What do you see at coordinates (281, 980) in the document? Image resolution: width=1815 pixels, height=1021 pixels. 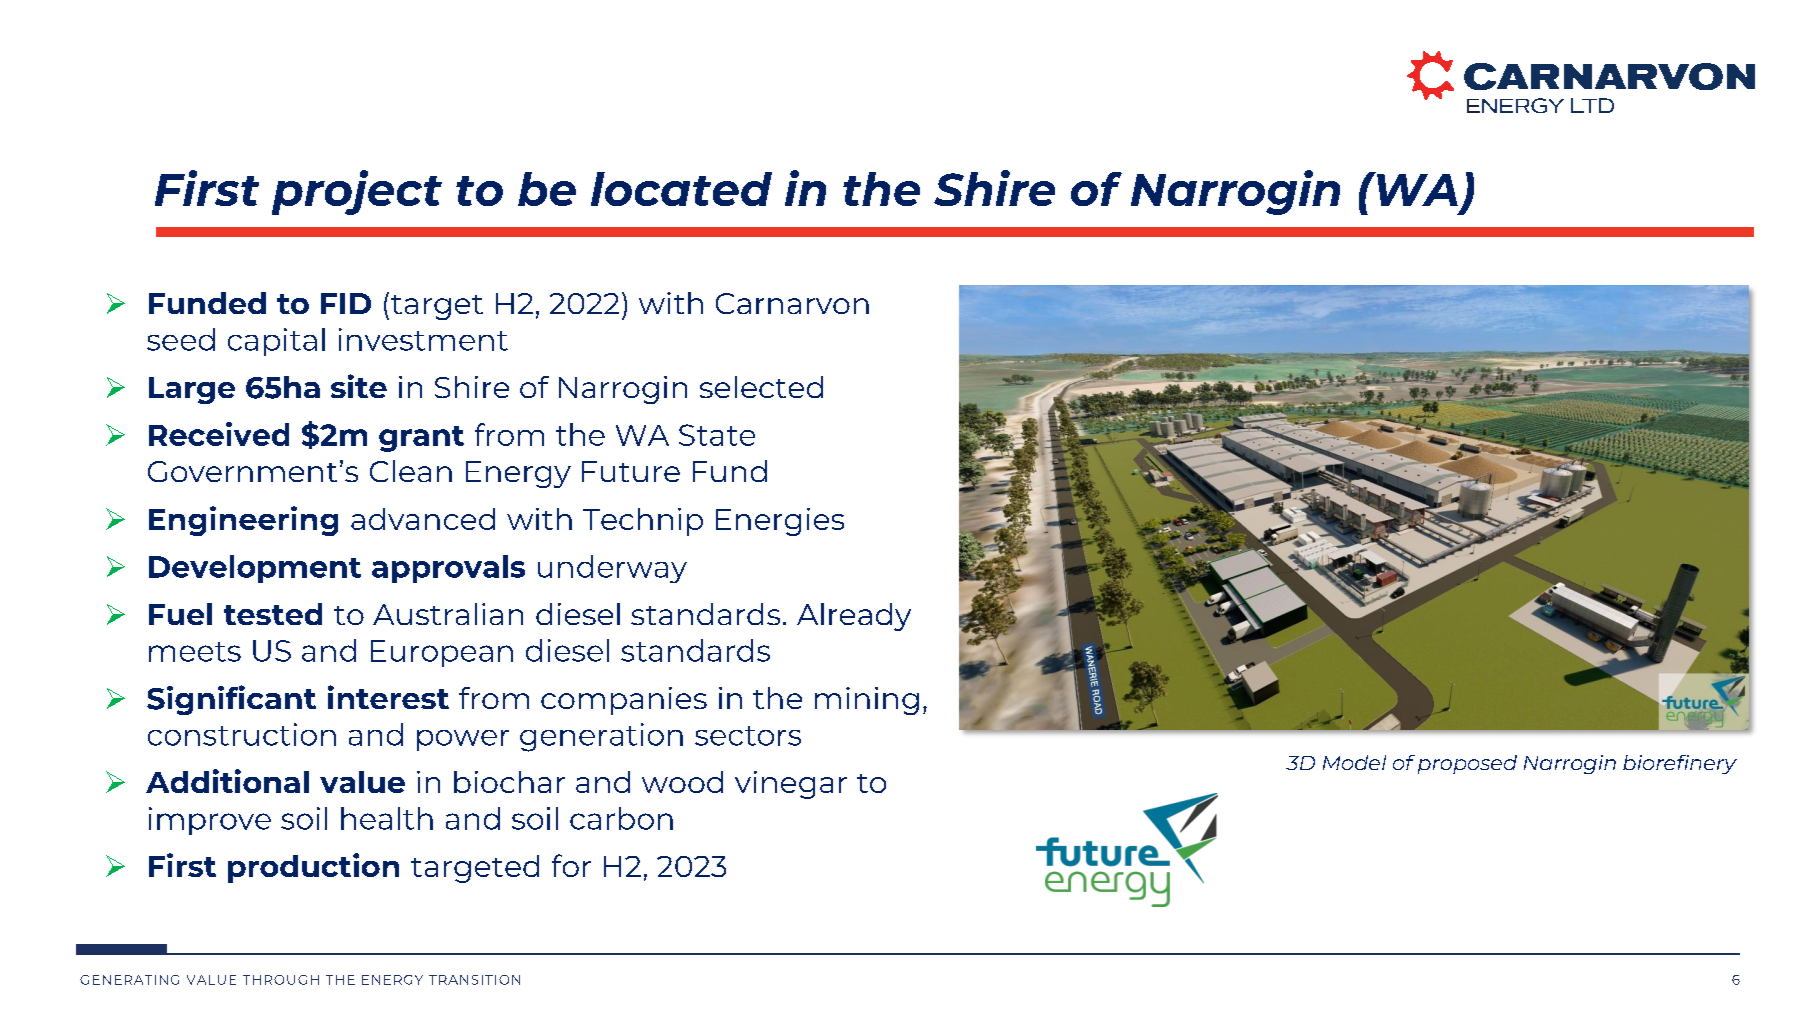 I see `THROUGH` at bounding box center [281, 980].
